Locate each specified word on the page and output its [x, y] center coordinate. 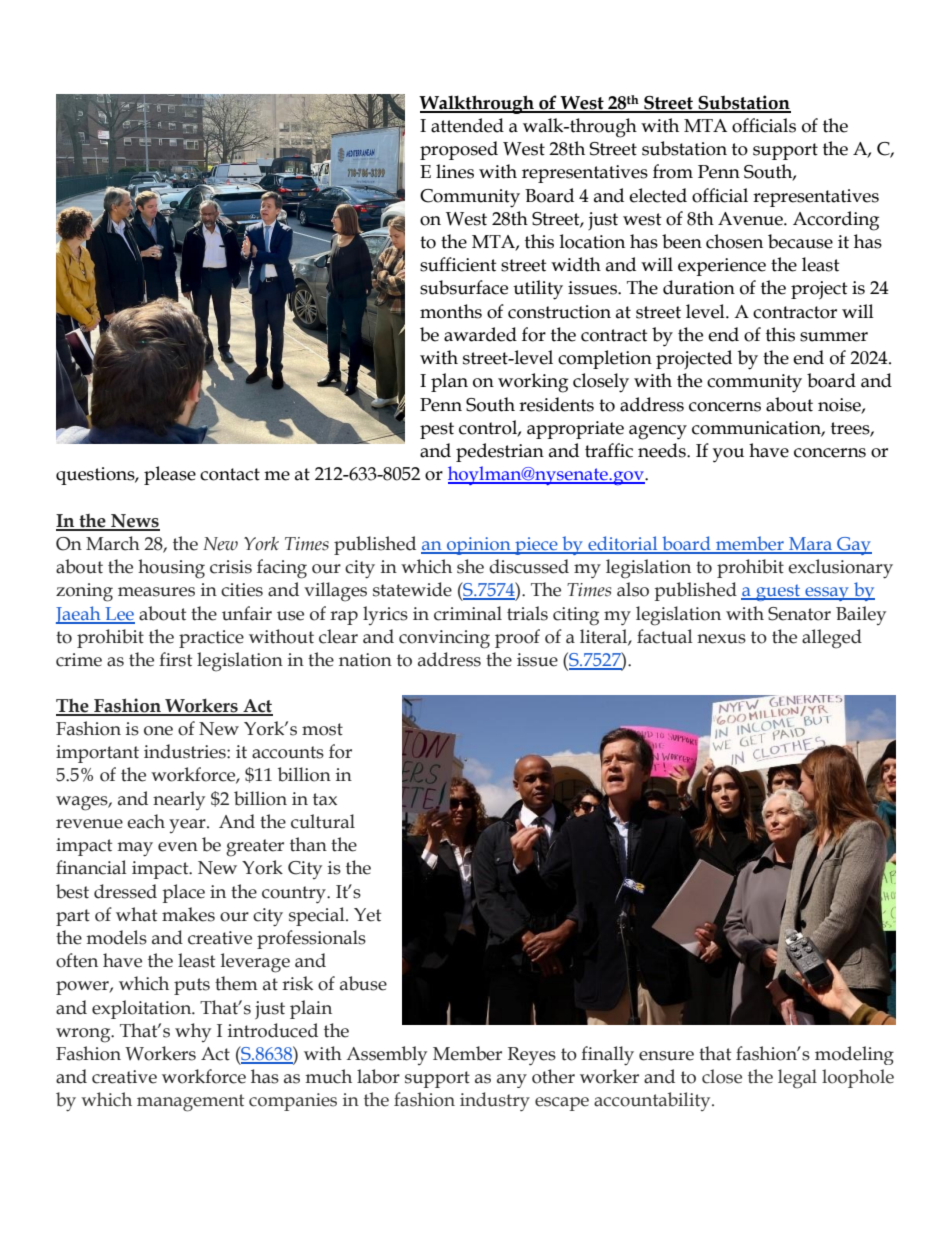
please [170, 475]
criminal [468, 613]
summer [834, 337]
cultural [323, 821]
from [673, 171]
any [512, 1081]
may [135, 849]
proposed [459, 150]
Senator [799, 614]
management [190, 1103]
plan [449, 382]
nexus [721, 639]
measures [156, 592]
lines [455, 171]
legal [797, 1079]
